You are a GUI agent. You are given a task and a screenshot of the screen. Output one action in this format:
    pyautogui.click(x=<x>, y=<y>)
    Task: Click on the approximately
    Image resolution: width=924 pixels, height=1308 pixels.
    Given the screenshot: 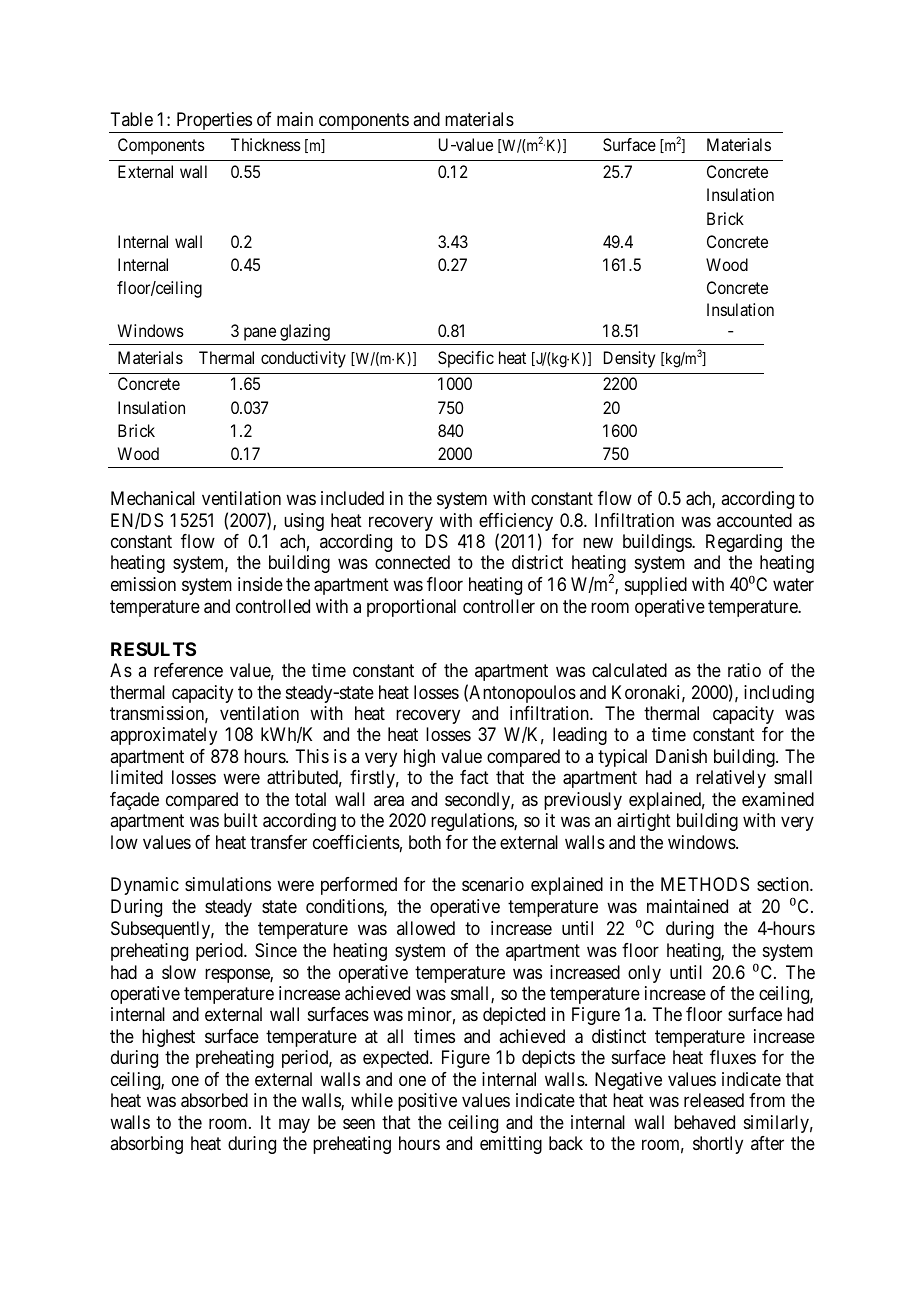 What is the action you would take?
    pyautogui.click(x=163, y=736)
